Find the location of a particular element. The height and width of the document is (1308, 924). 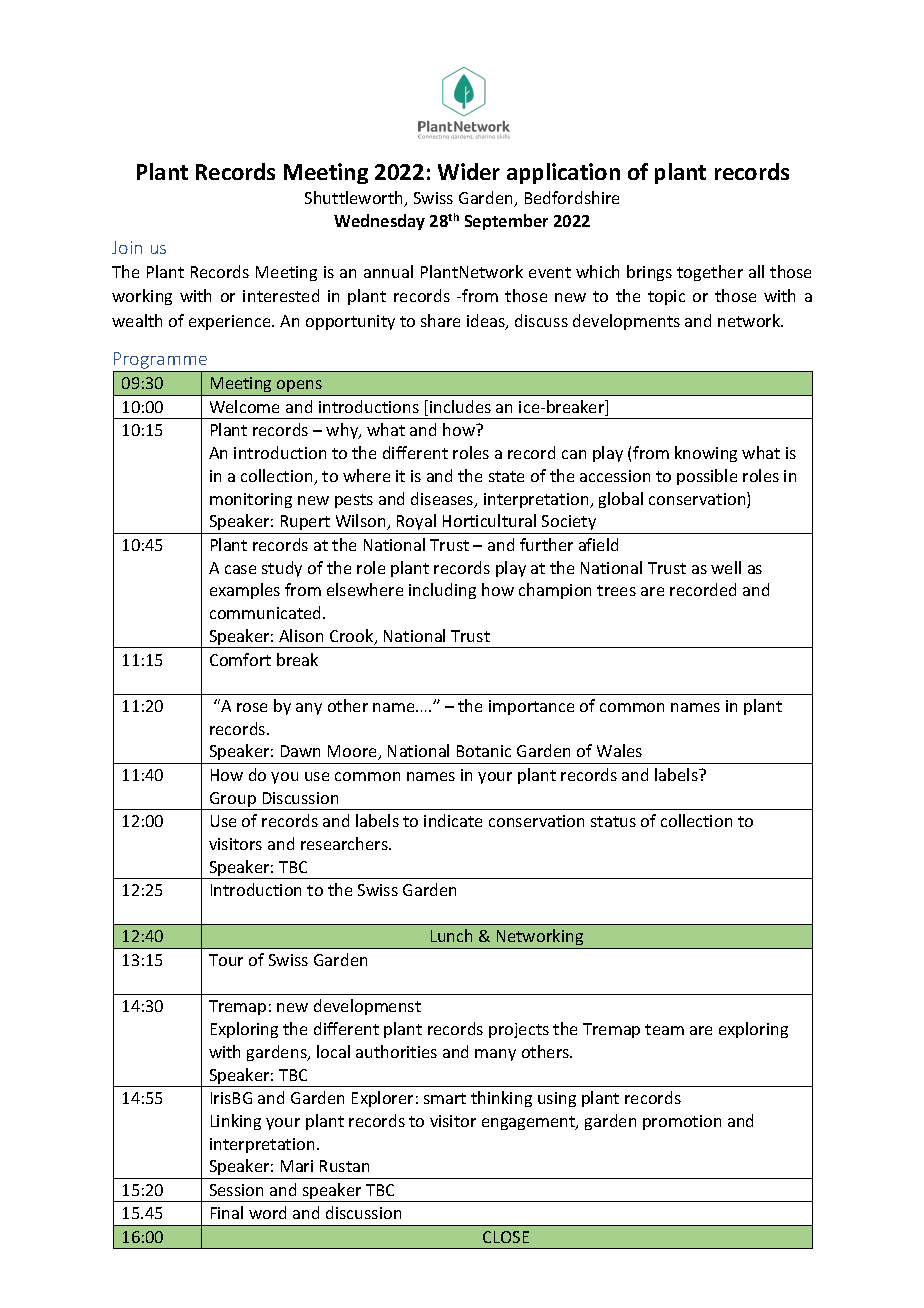

Wider is located at coordinates (469, 171).
